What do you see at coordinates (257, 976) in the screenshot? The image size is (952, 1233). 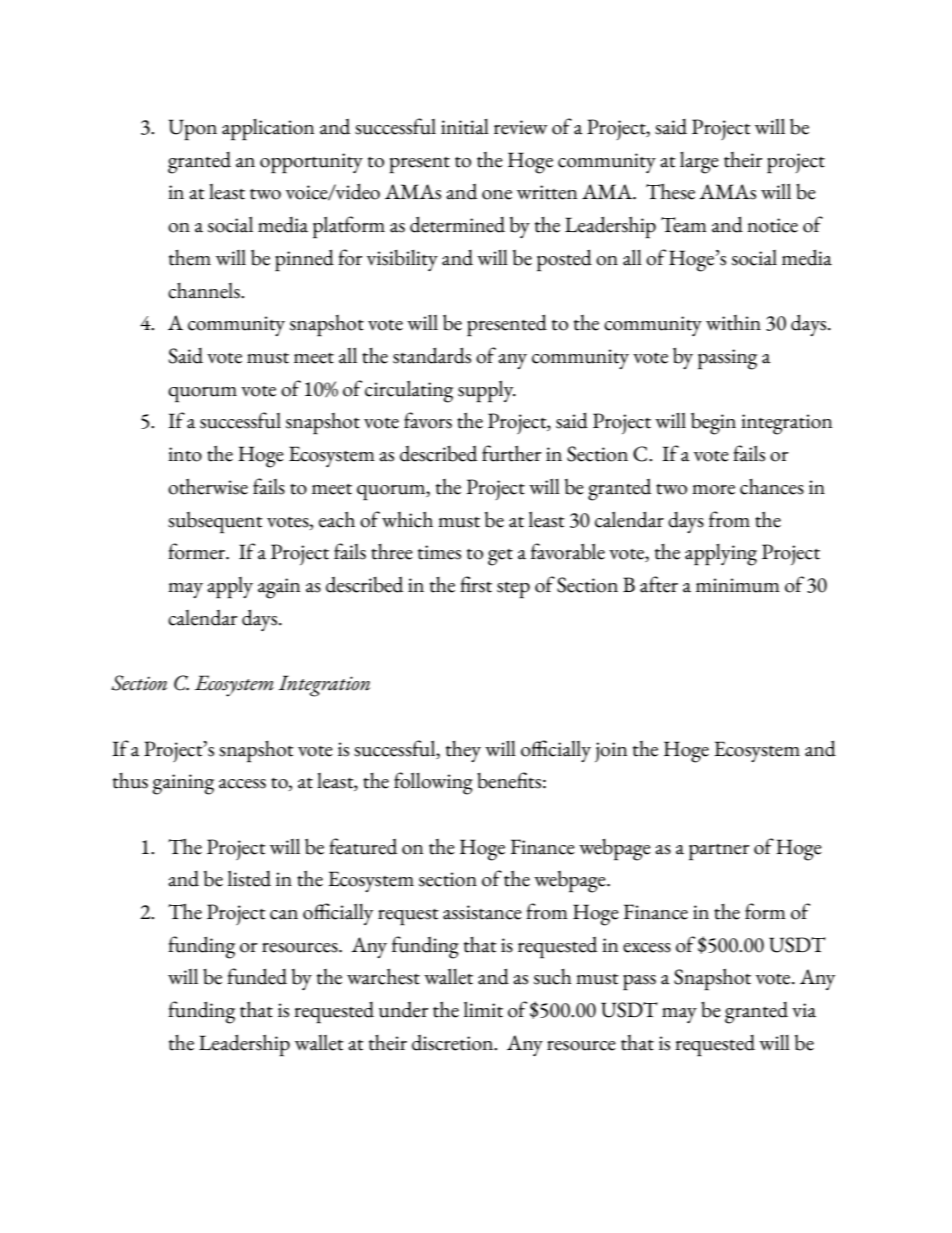 I see `funded` at bounding box center [257, 976].
